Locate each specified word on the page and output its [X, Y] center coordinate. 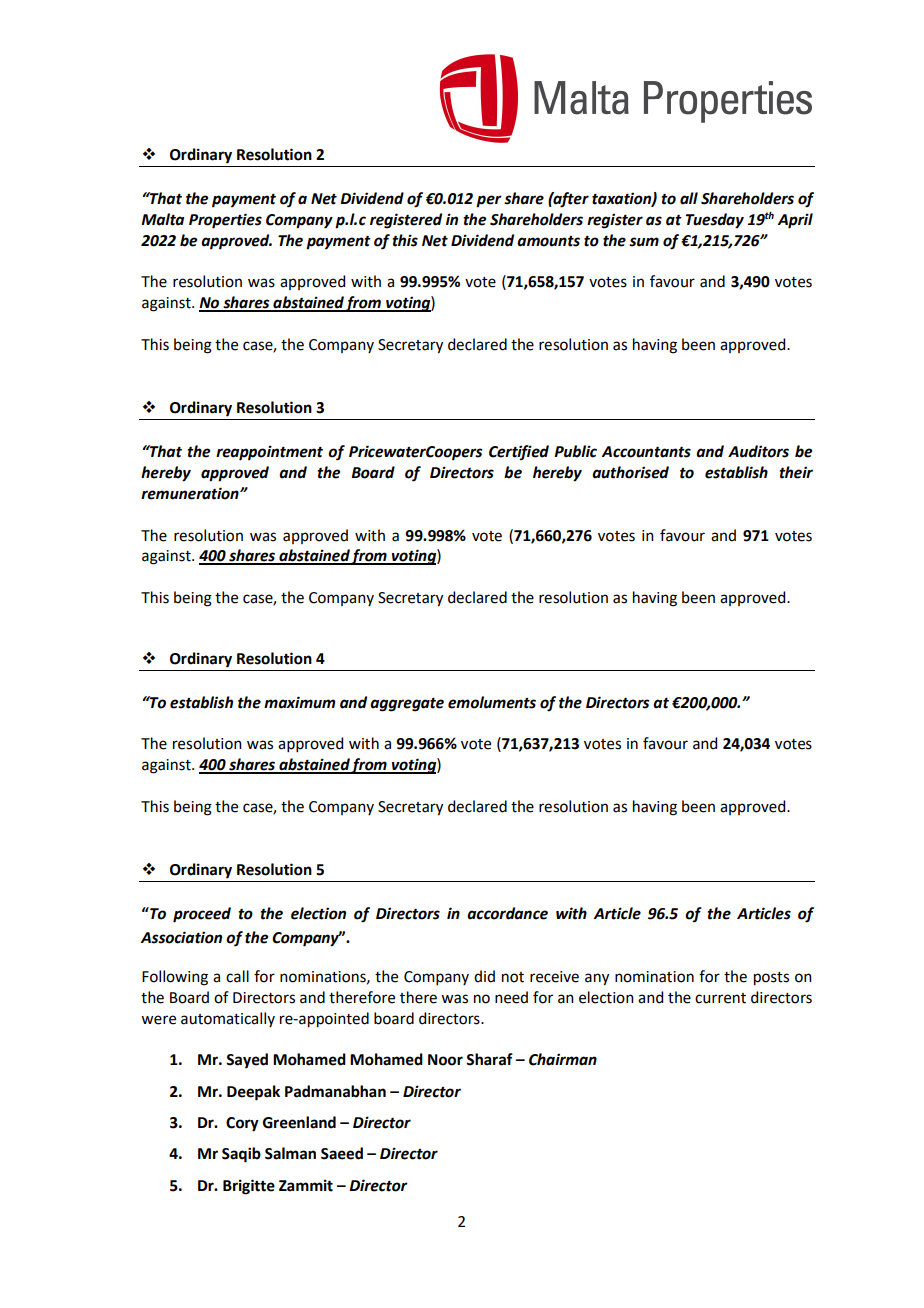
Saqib [241, 1155]
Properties [225, 221]
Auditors [758, 451]
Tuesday [715, 221]
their [796, 472]
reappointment [269, 453]
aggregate [407, 705]
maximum [299, 702]
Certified [519, 452]
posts [771, 979]
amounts [548, 241]
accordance [507, 913]
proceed [202, 915]
